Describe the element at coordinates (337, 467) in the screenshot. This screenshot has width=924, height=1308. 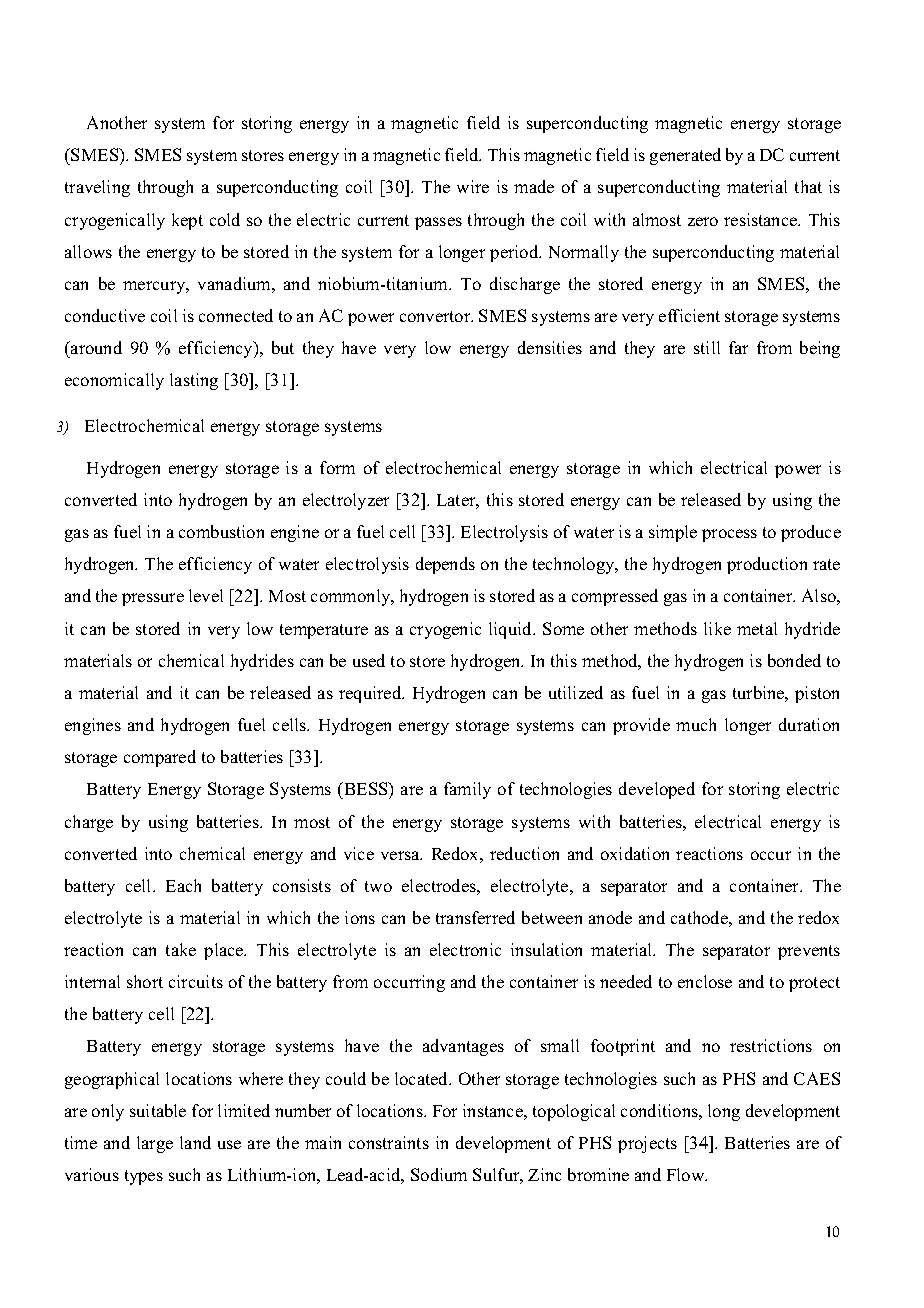
I see `form` at that location.
